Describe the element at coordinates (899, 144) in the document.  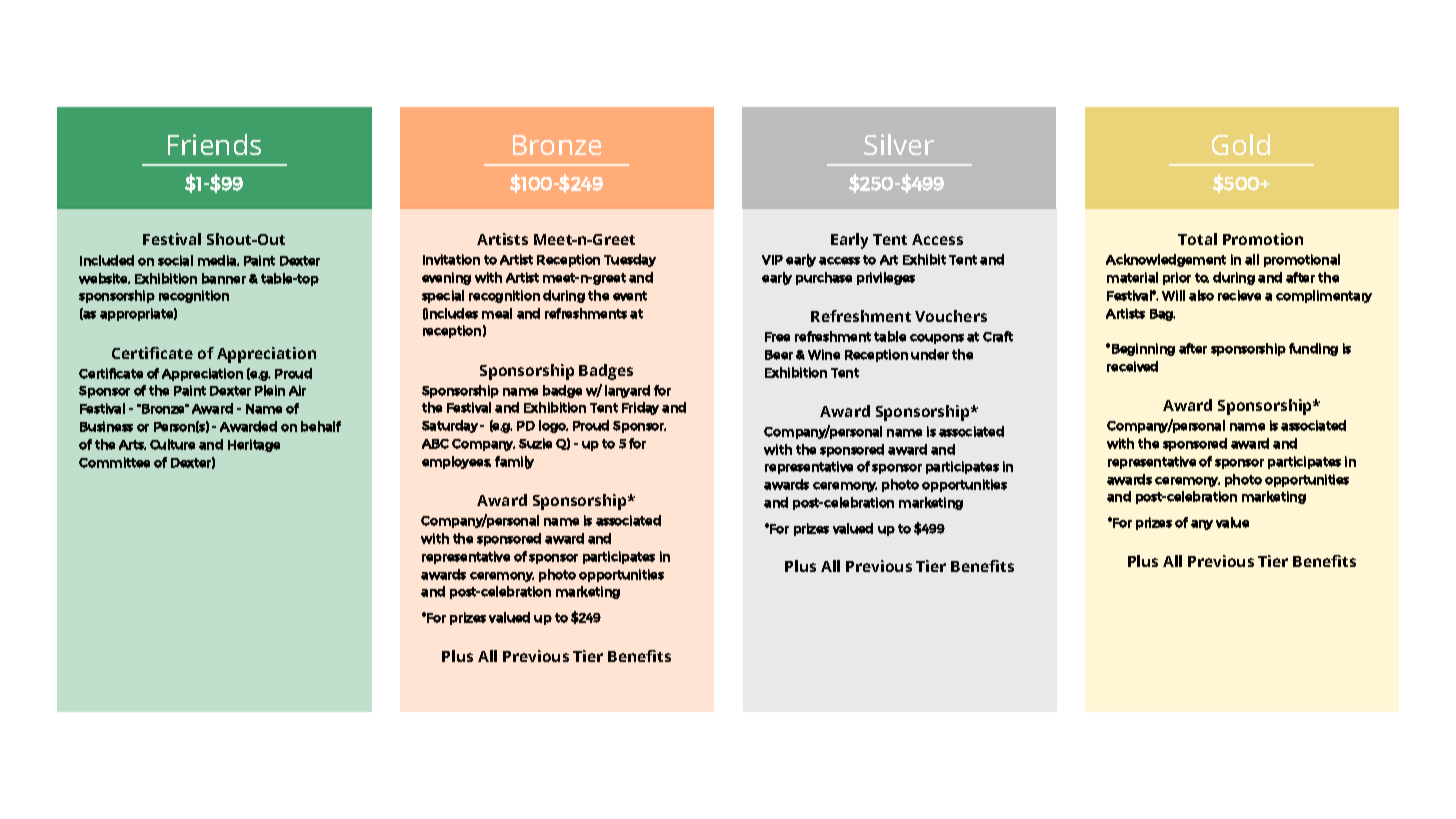
I see `Silver` at that location.
